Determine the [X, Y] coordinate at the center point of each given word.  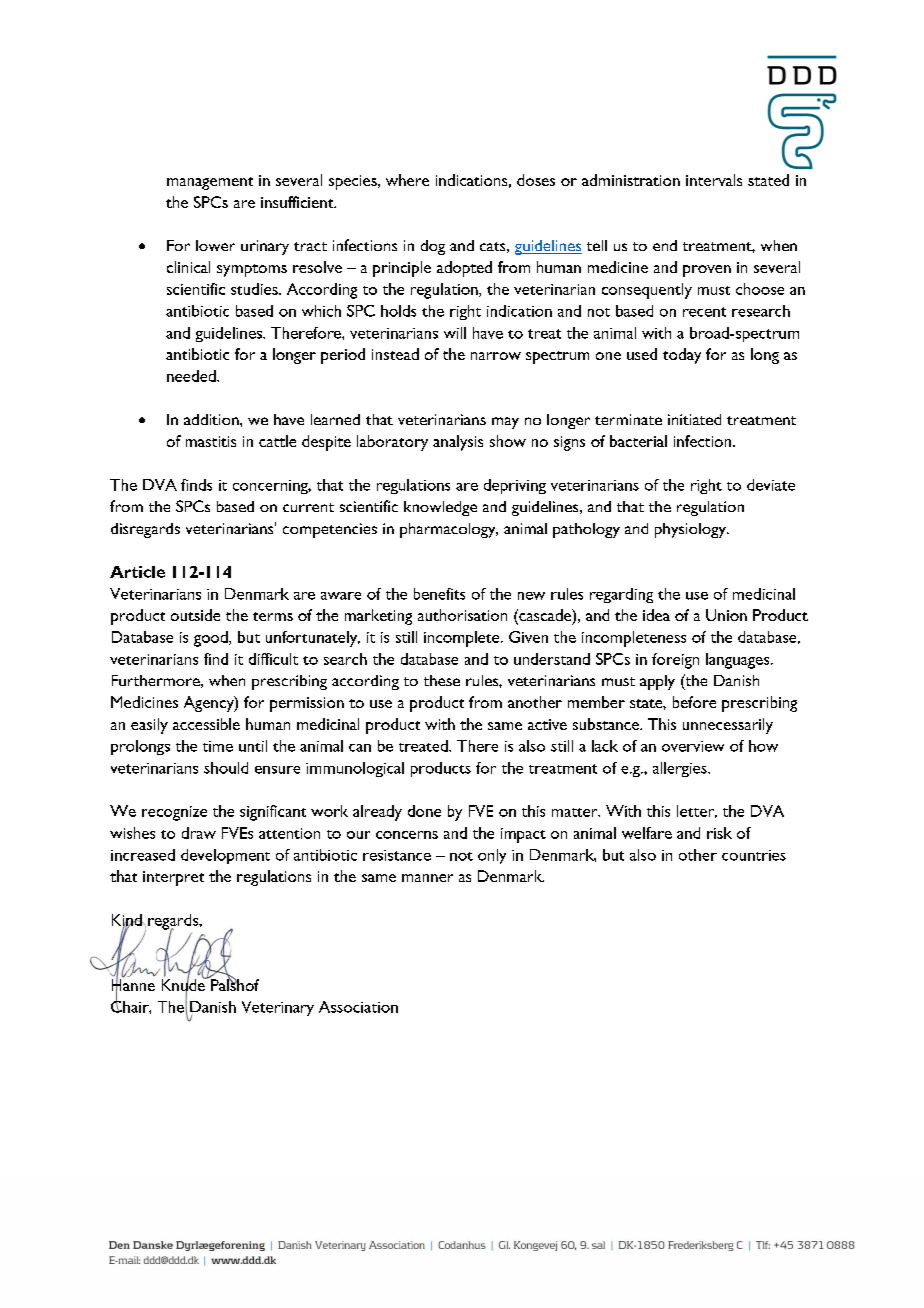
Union [726, 615]
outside [195, 615]
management [210, 183]
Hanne [133, 985]
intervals [714, 180]
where [407, 180]
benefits [439, 594]
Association [358, 1007]
